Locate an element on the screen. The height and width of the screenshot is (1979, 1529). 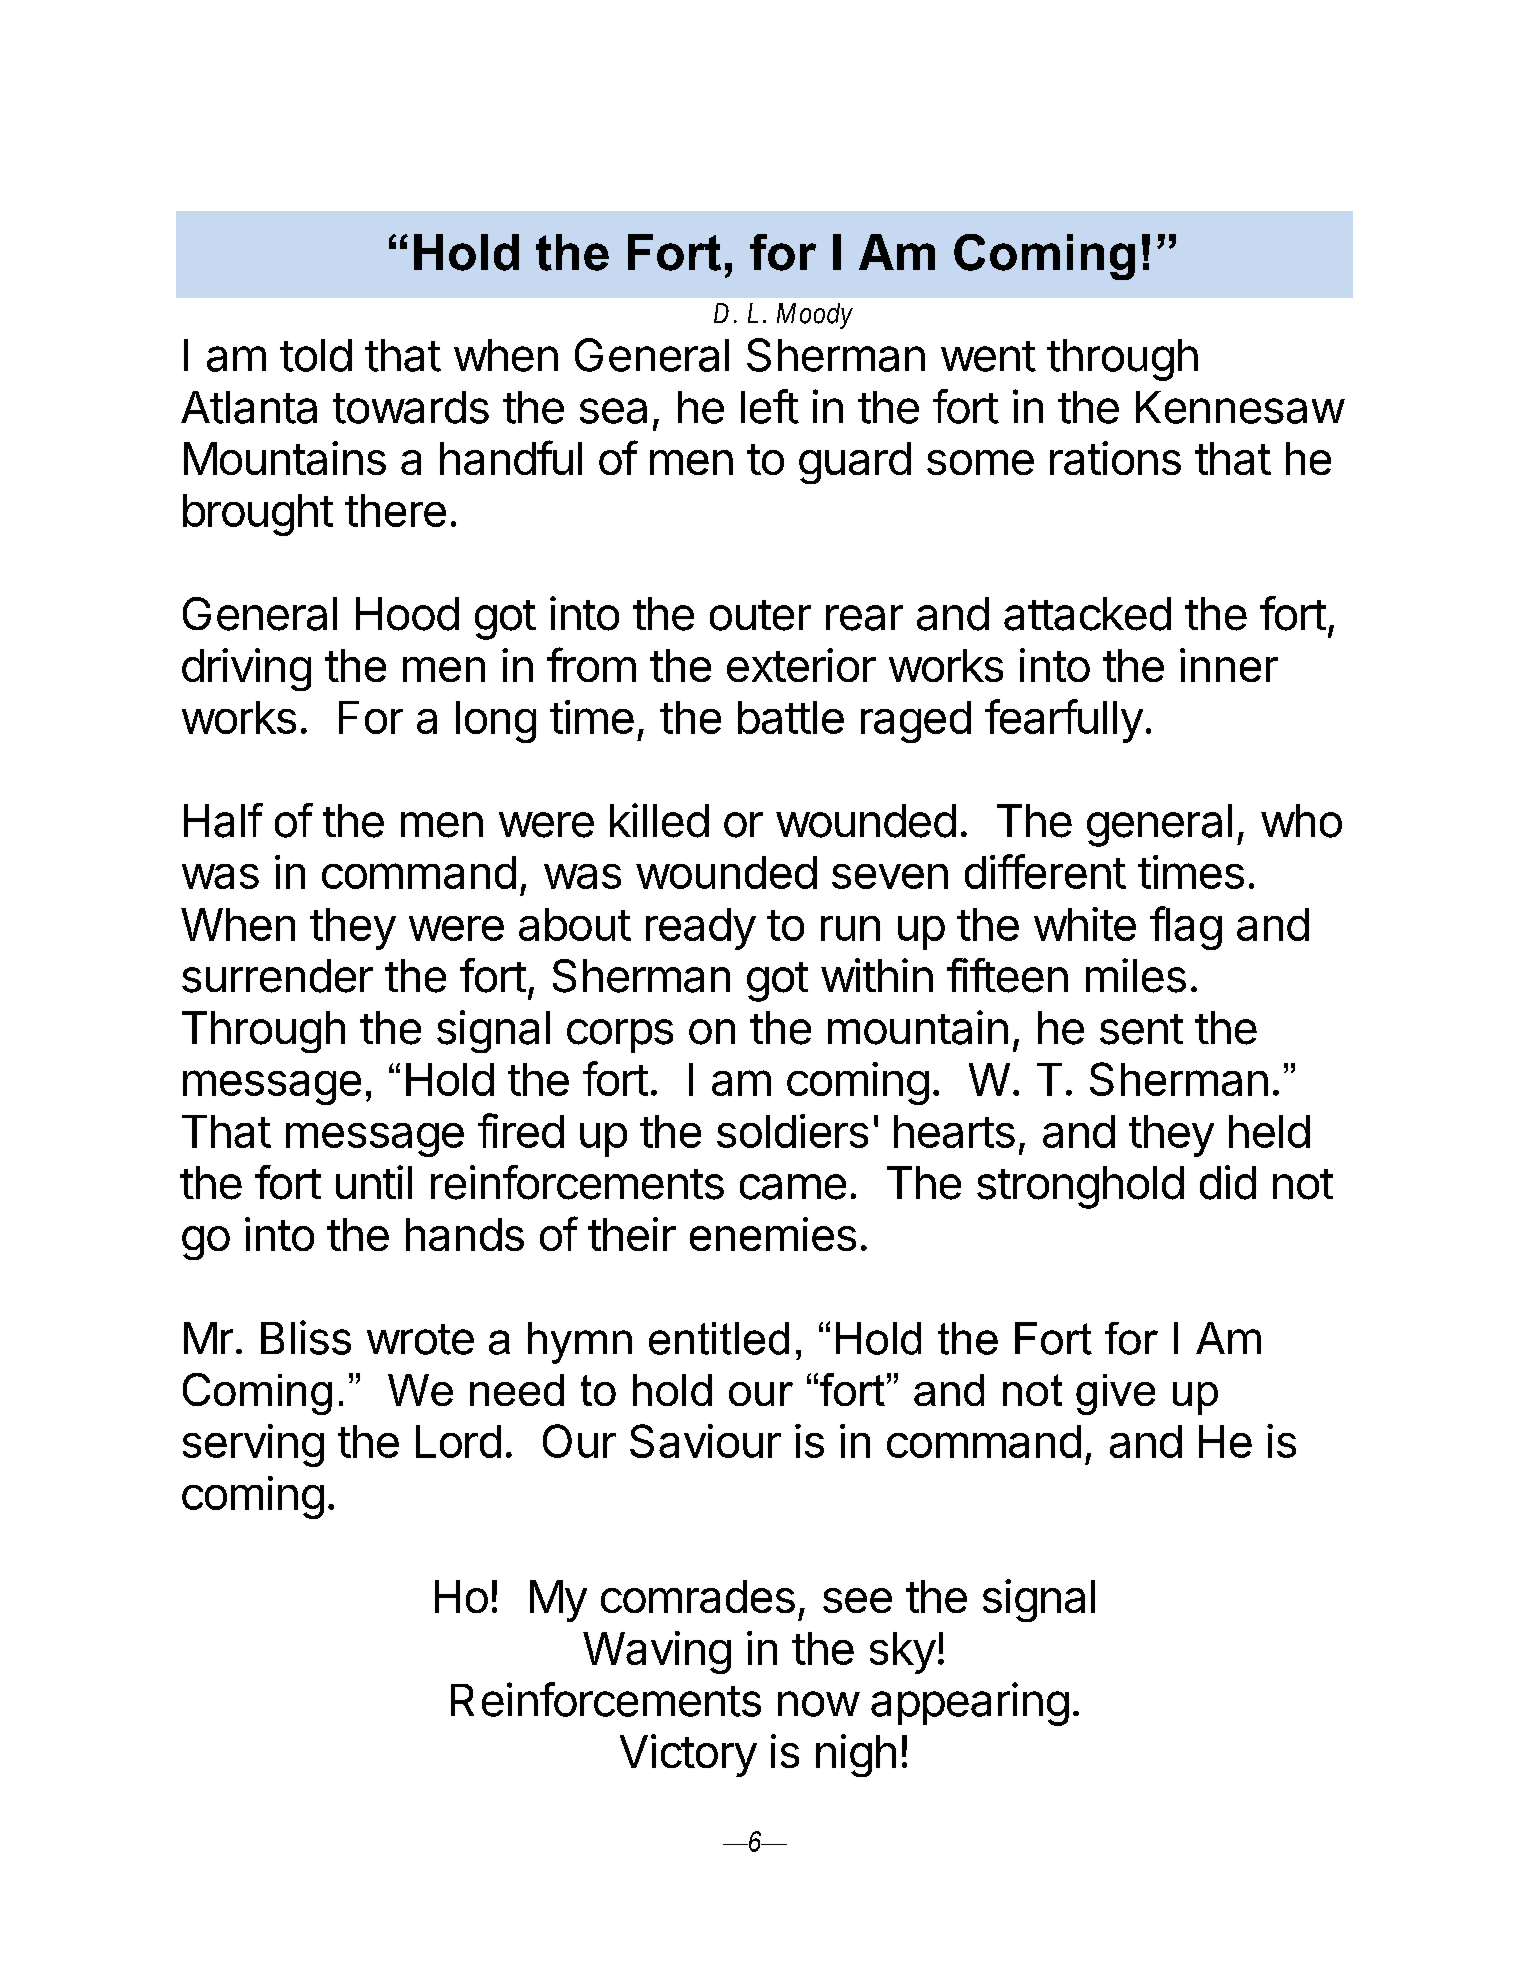
Hood is located at coordinates (407, 614).
